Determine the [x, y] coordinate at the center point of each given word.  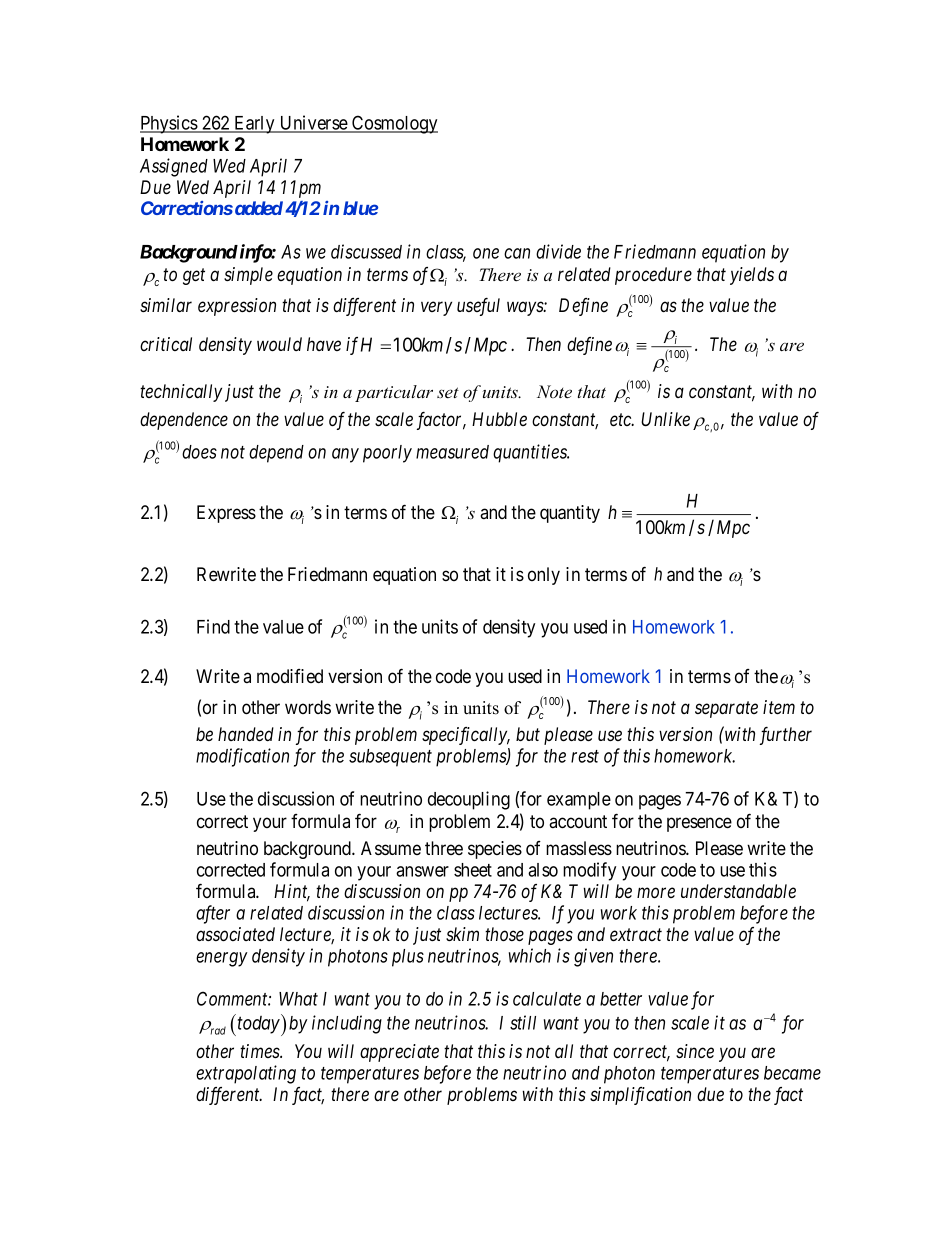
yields [752, 276]
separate [726, 710]
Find [213, 626]
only [544, 576]
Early [254, 125]
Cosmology [394, 124]
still [523, 1022]
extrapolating [246, 1074]
